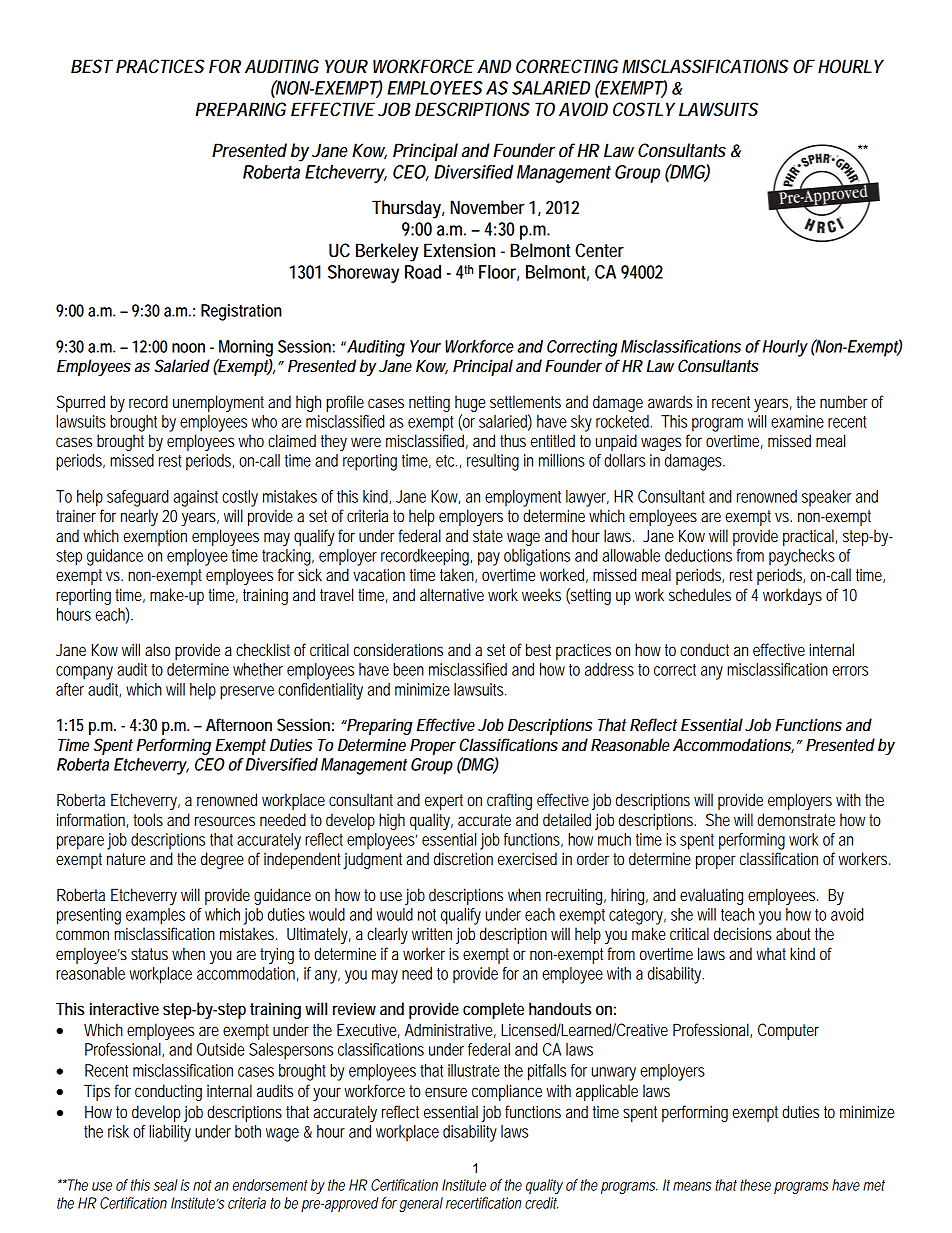 The image size is (952, 1233). Describe the element at coordinates (459, 250) in the screenshot. I see `Extension` at that location.
